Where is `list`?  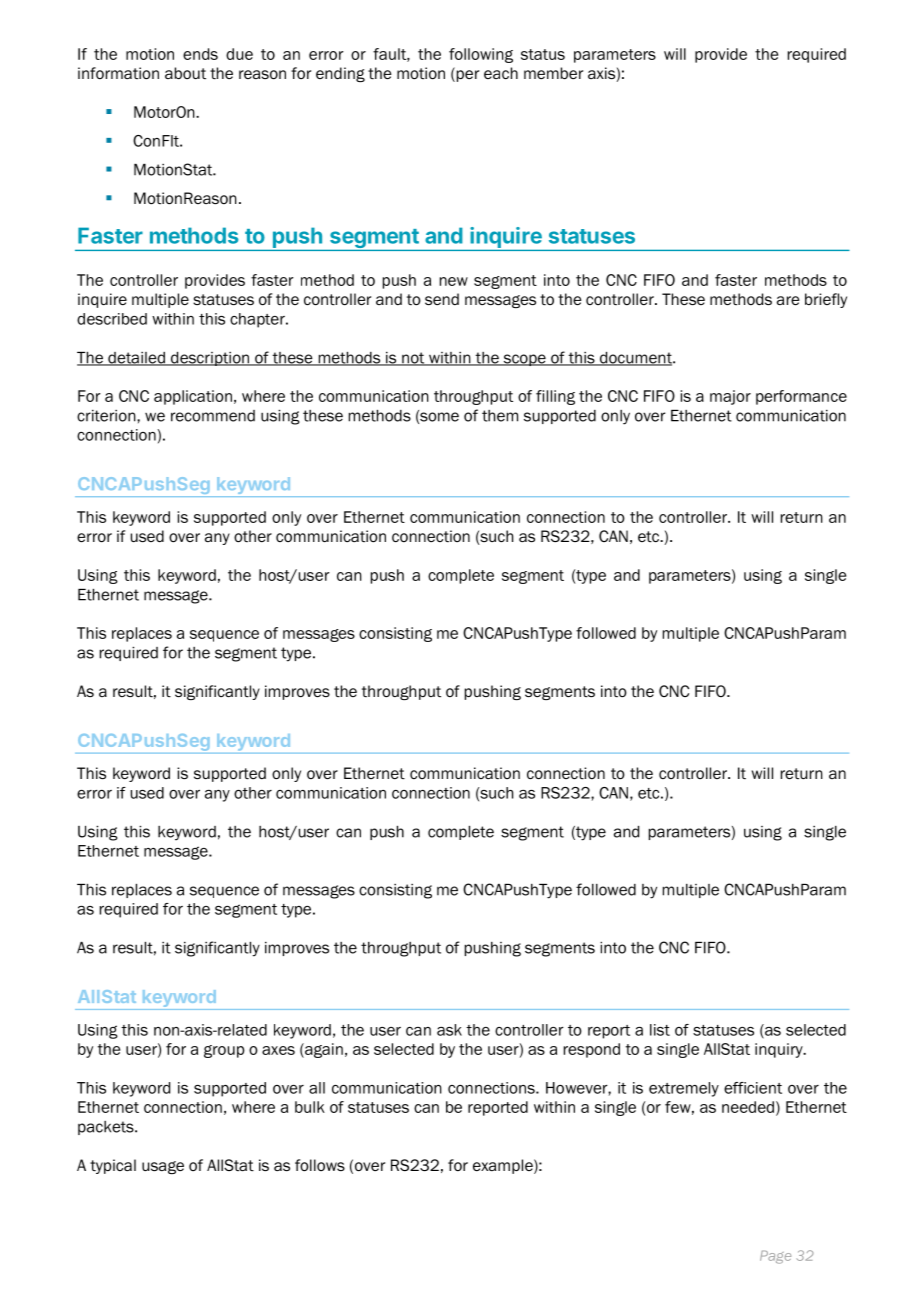 list is located at coordinates (660, 1030).
